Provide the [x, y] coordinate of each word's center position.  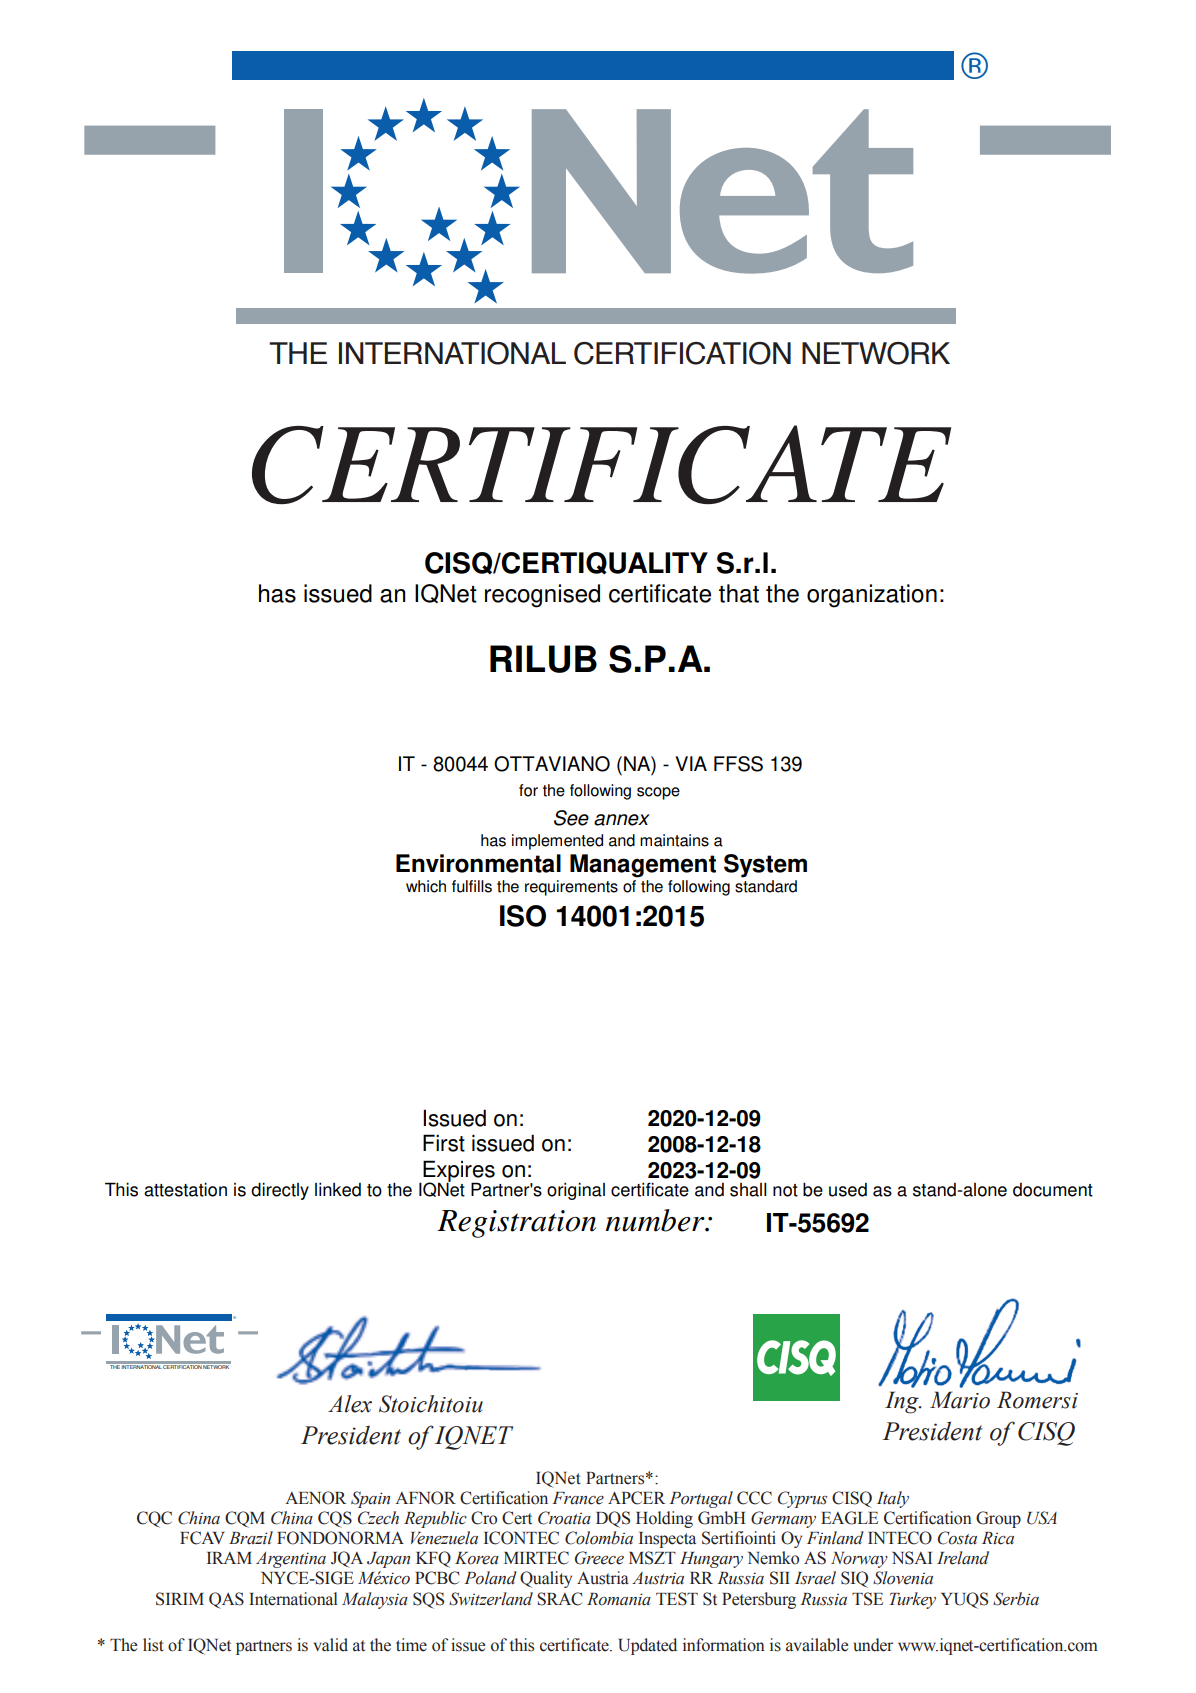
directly [280, 1191]
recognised [542, 596]
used [848, 1190]
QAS [226, 1600]
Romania [619, 1599]
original [576, 1191]
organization [872, 596]
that [739, 593]
